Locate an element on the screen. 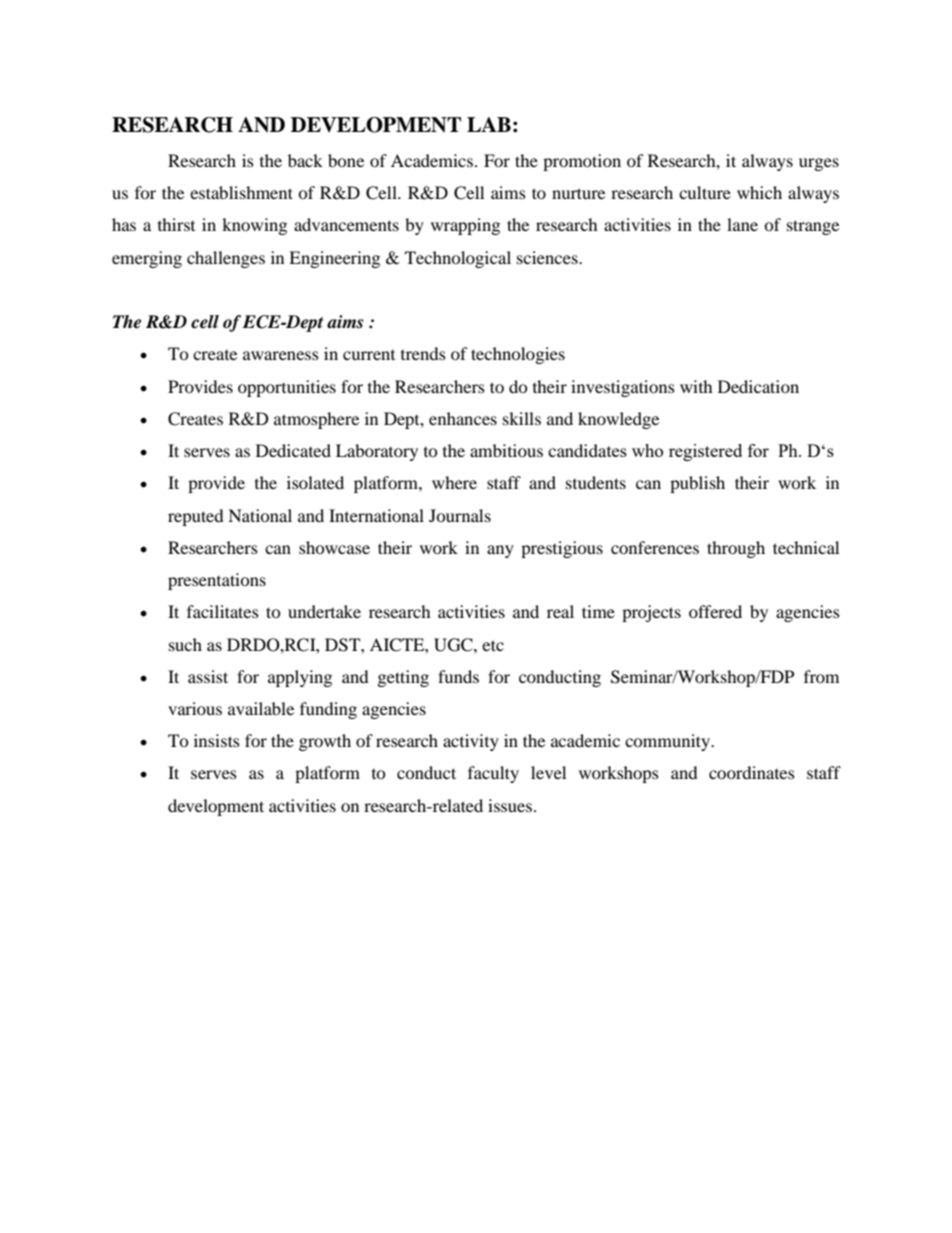 The width and height of the screenshot is (952, 1233). Dedication is located at coordinates (758, 386).
